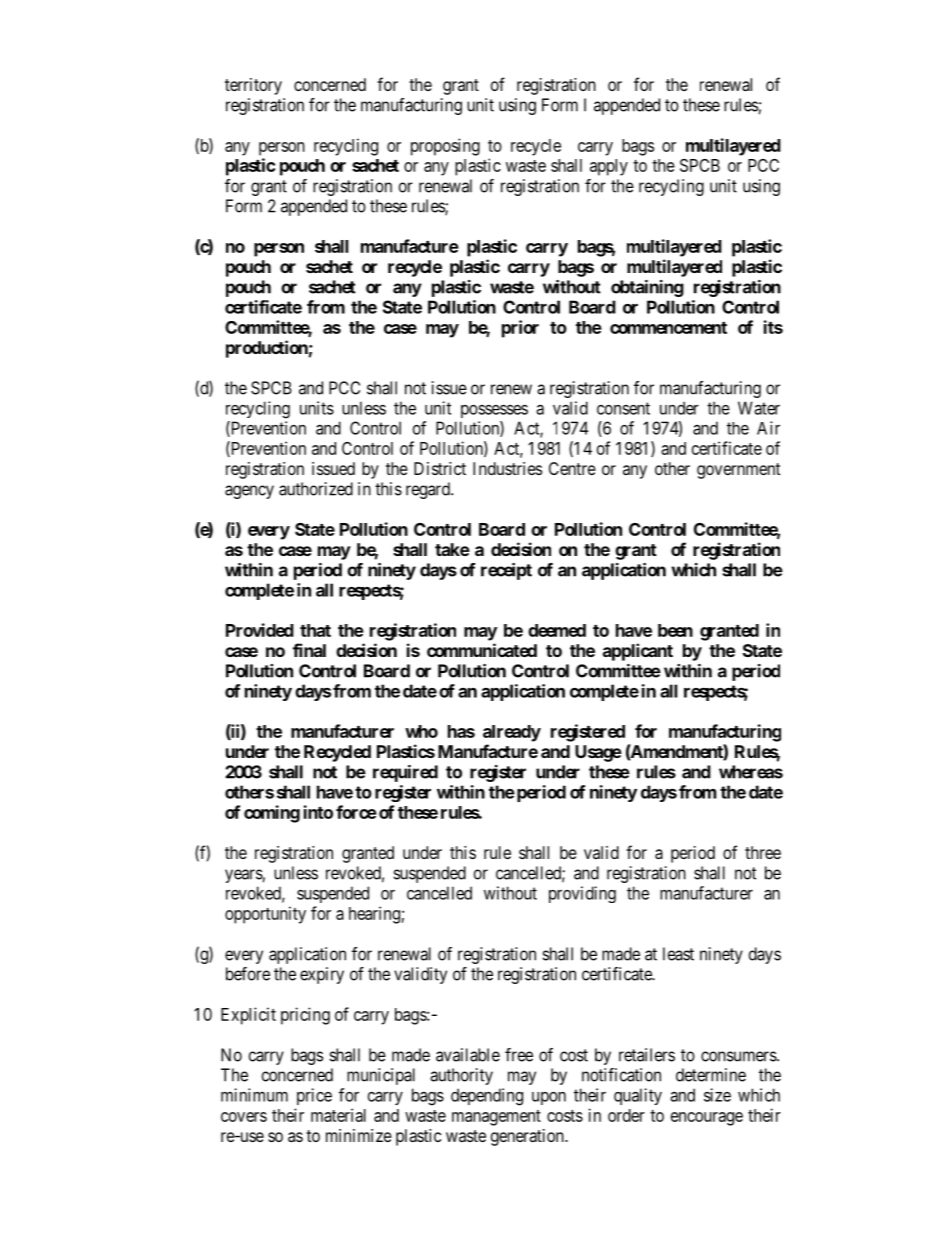 The image size is (952, 1233). What do you see at coordinates (609, 167) in the screenshot?
I see `apply` at bounding box center [609, 167].
